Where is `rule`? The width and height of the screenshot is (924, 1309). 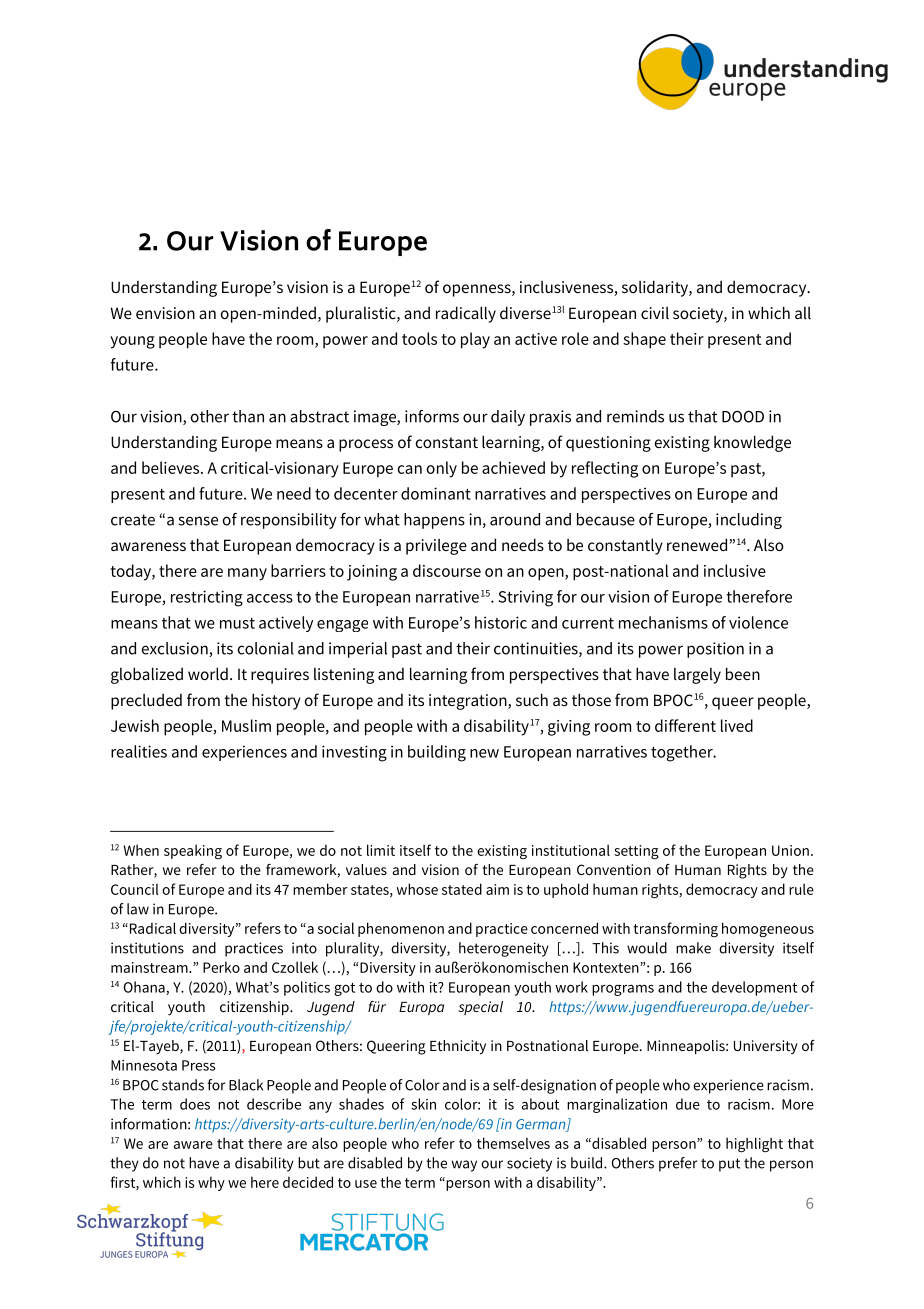 rule is located at coordinates (801, 889).
